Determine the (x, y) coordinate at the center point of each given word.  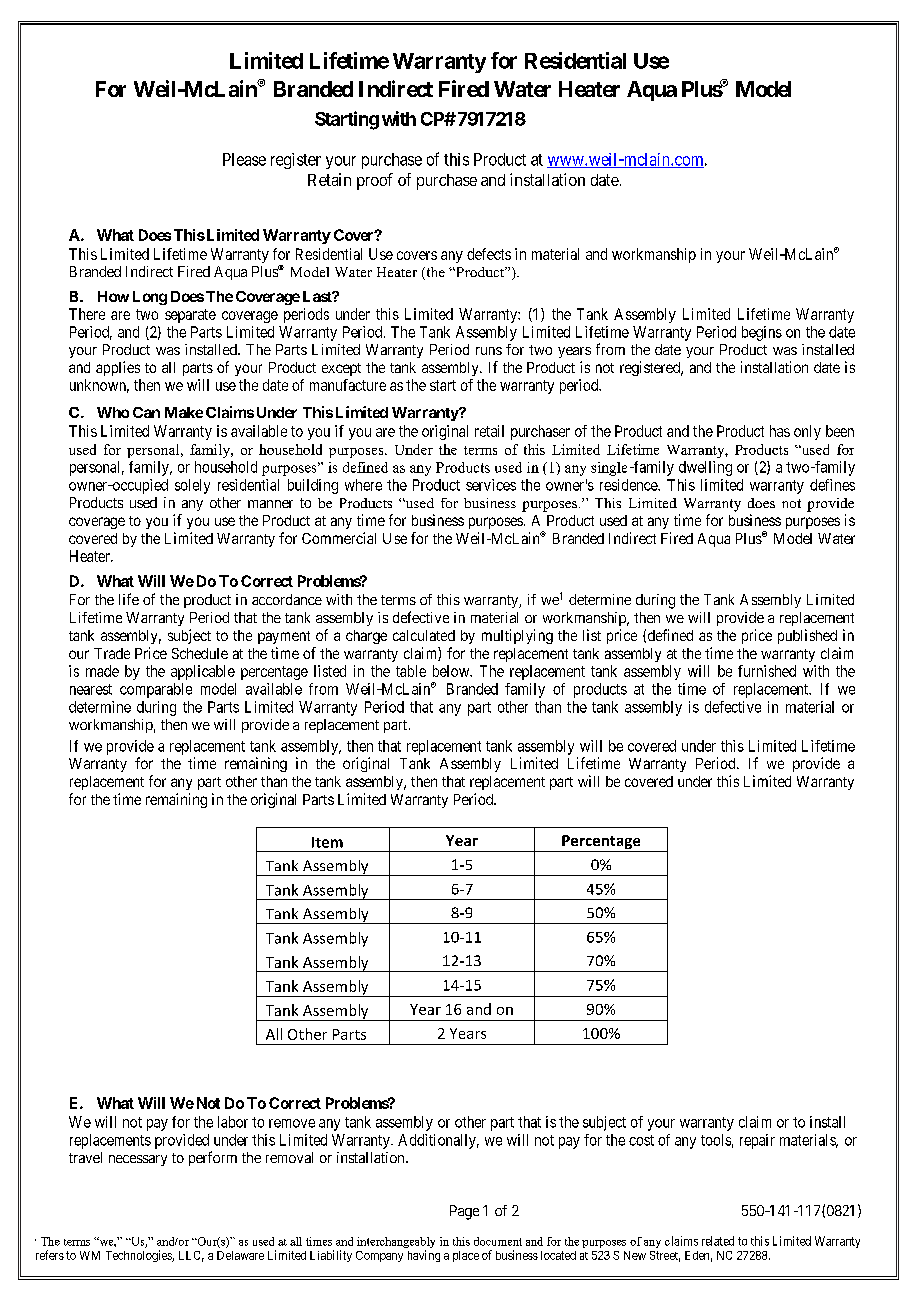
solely (192, 486)
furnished (767, 671)
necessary (138, 1160)
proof (375, 181)
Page (464, 1212)
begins (762, 333)
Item (327, 842)
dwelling (705, 468)
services (491, 485)
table (411, 671)
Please (244, 159)
